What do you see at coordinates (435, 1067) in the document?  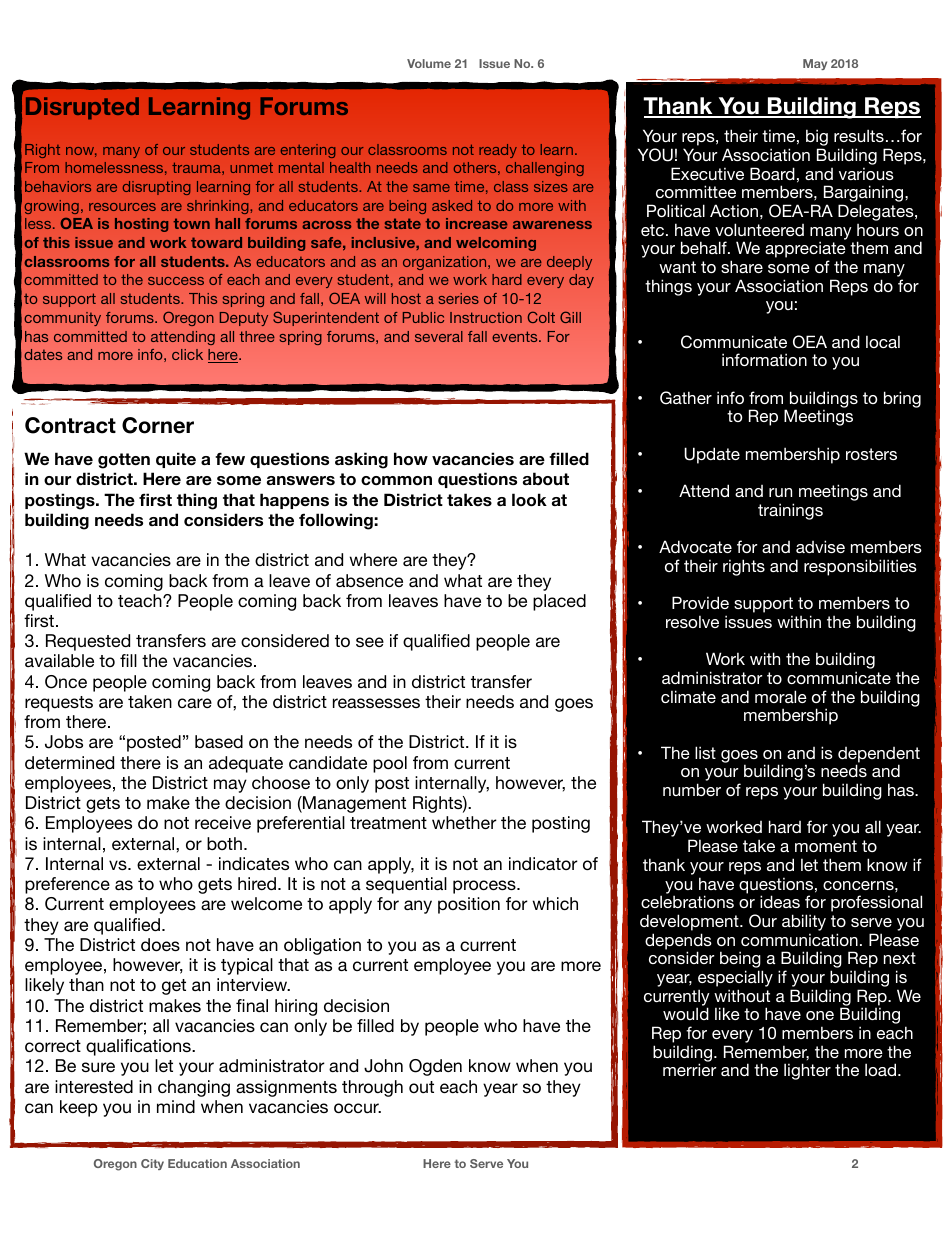 I see `Ogden` at bounding box center [435, 1067].
